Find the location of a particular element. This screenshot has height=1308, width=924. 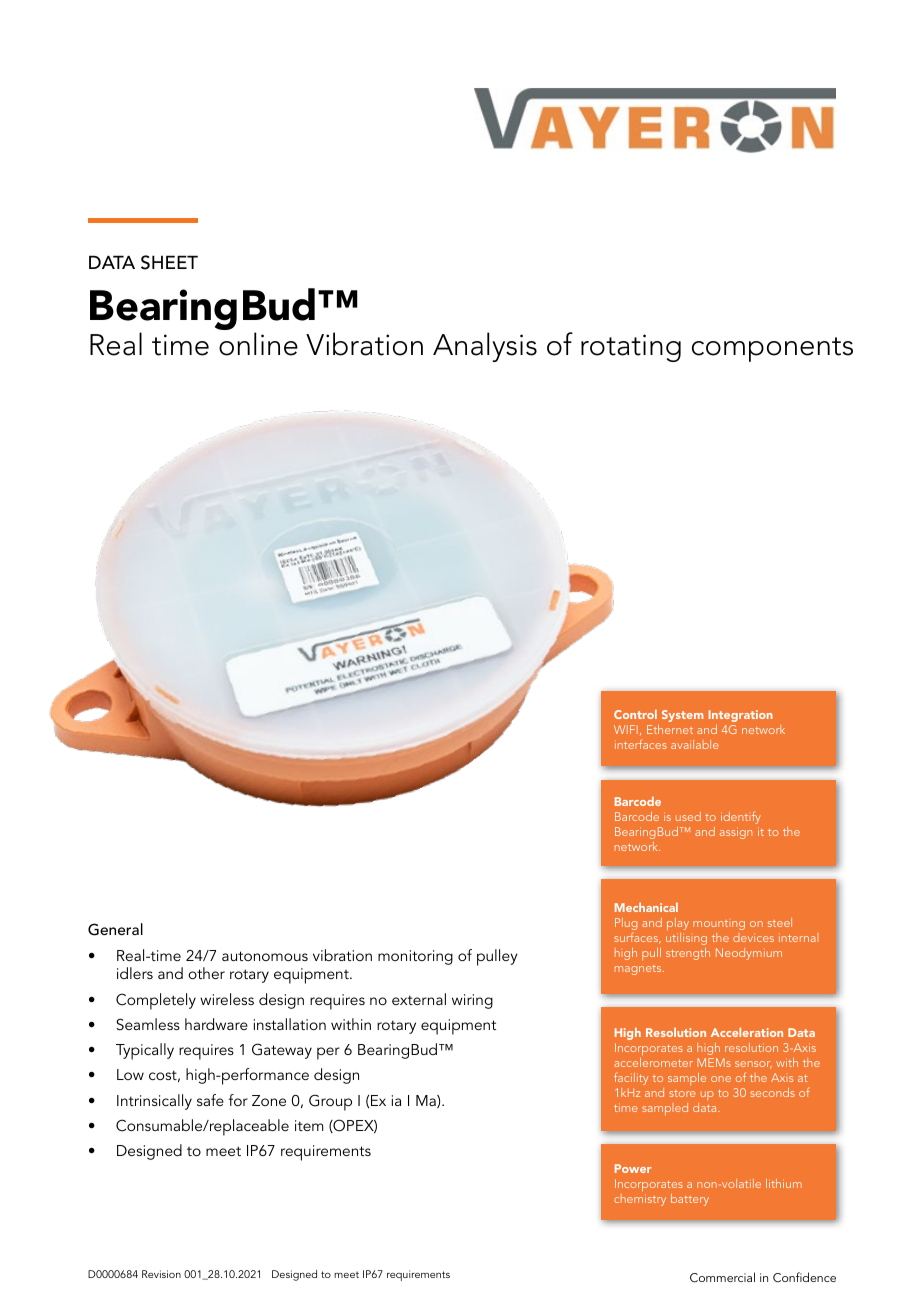

Analysis is located at coordinates (485, 347).
